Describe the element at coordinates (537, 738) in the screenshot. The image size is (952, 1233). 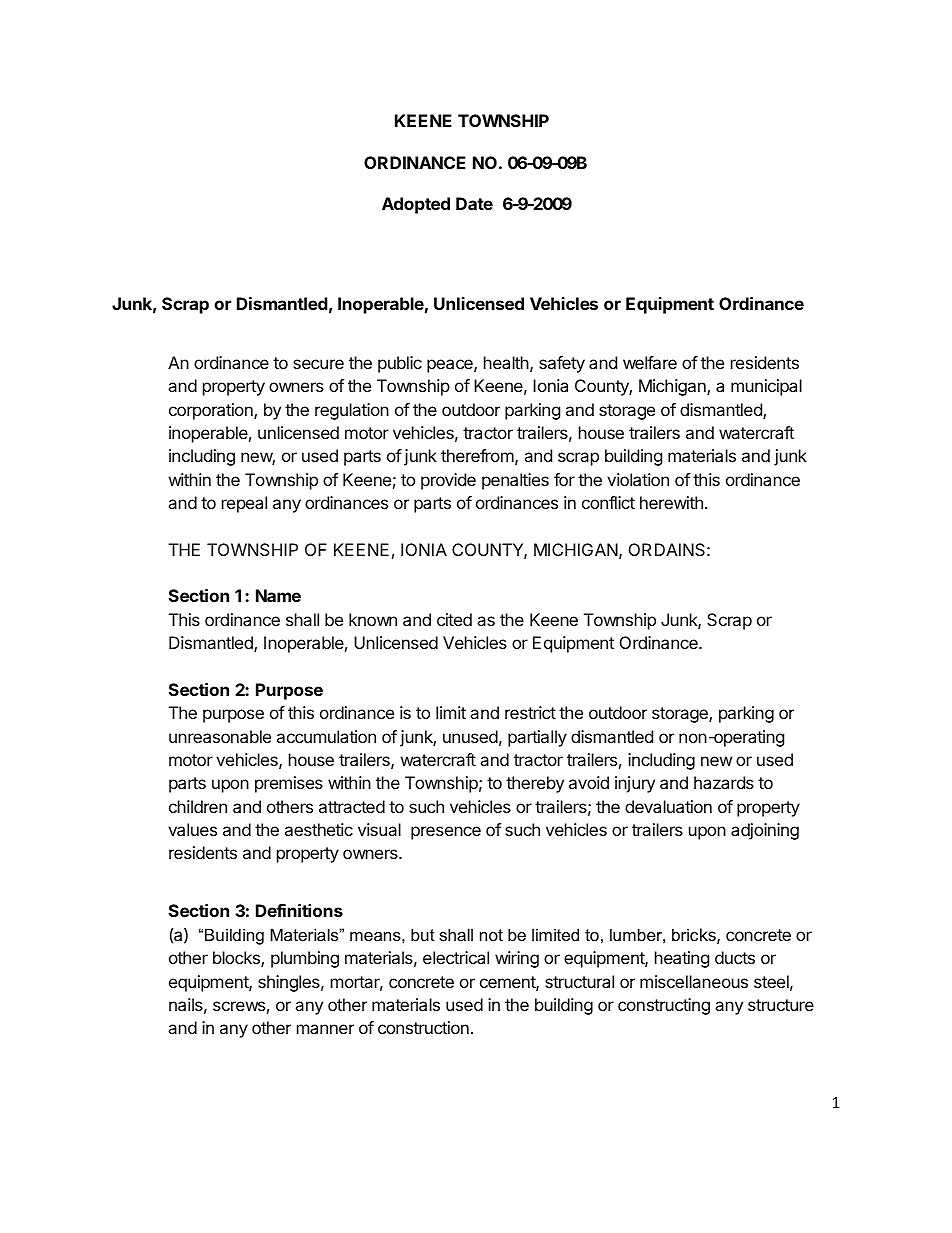
I see `partially` at that location.
